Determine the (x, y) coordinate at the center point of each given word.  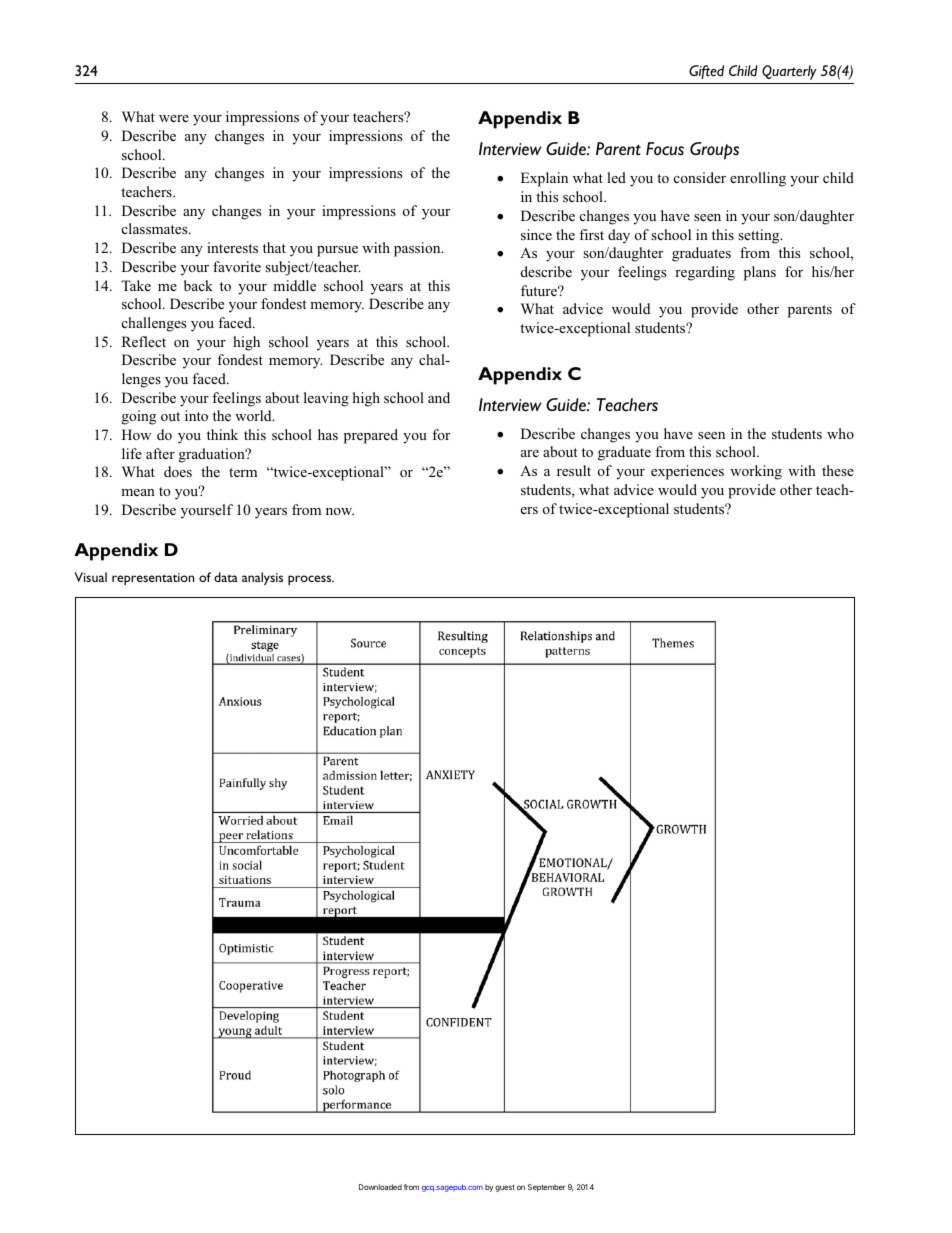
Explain (544, 179)
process (311, 580)
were (174, 118)
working (756, 472)
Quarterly (789, 72)
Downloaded (380, 1187)
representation (153, 579)
